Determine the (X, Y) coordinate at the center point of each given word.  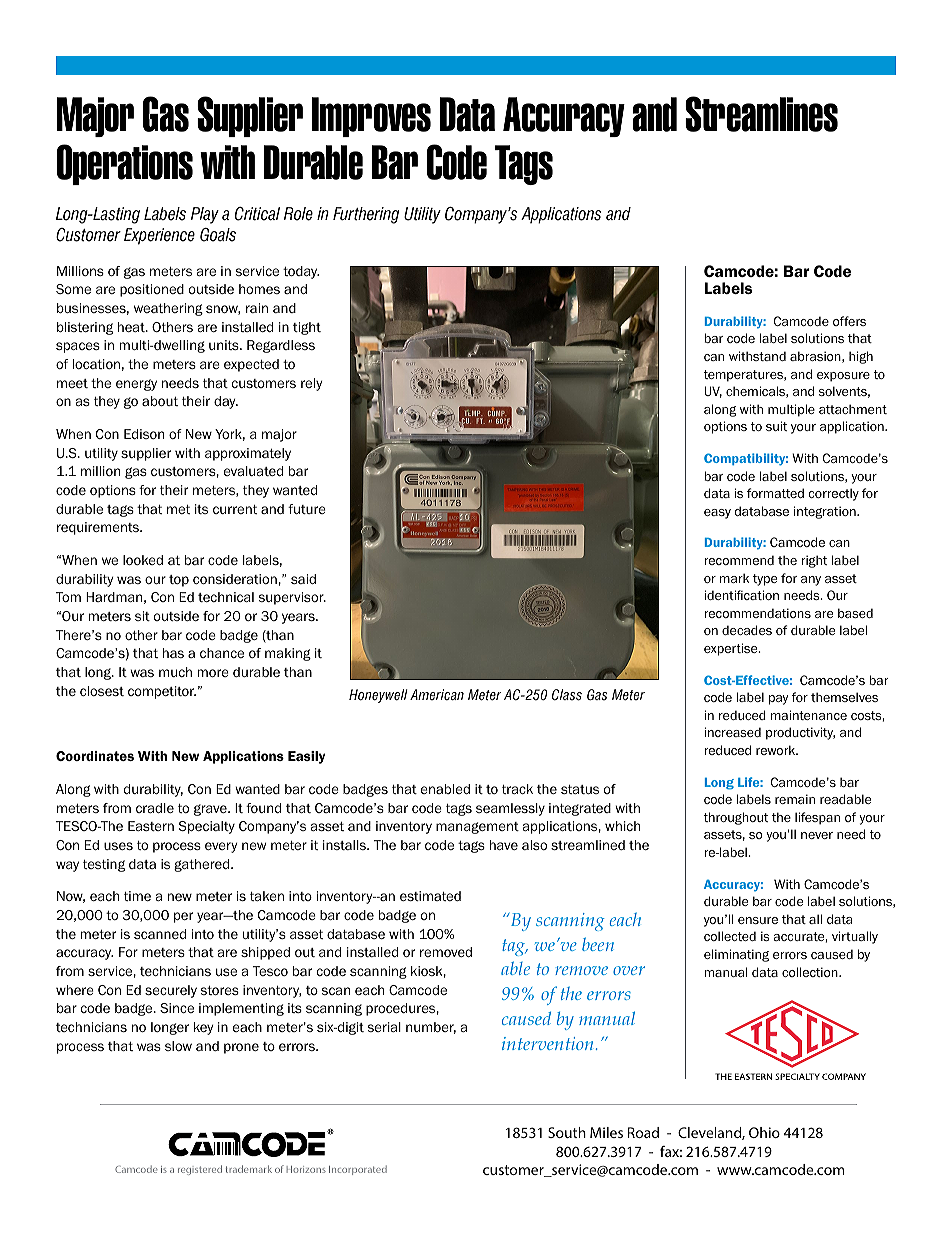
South (567, 1132)
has (173, 653)
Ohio (764, 1132)
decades (747, 630)
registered (200, 1170)
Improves (371, 117)
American (437, 694)
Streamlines (761, 114)
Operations (125, 164)
